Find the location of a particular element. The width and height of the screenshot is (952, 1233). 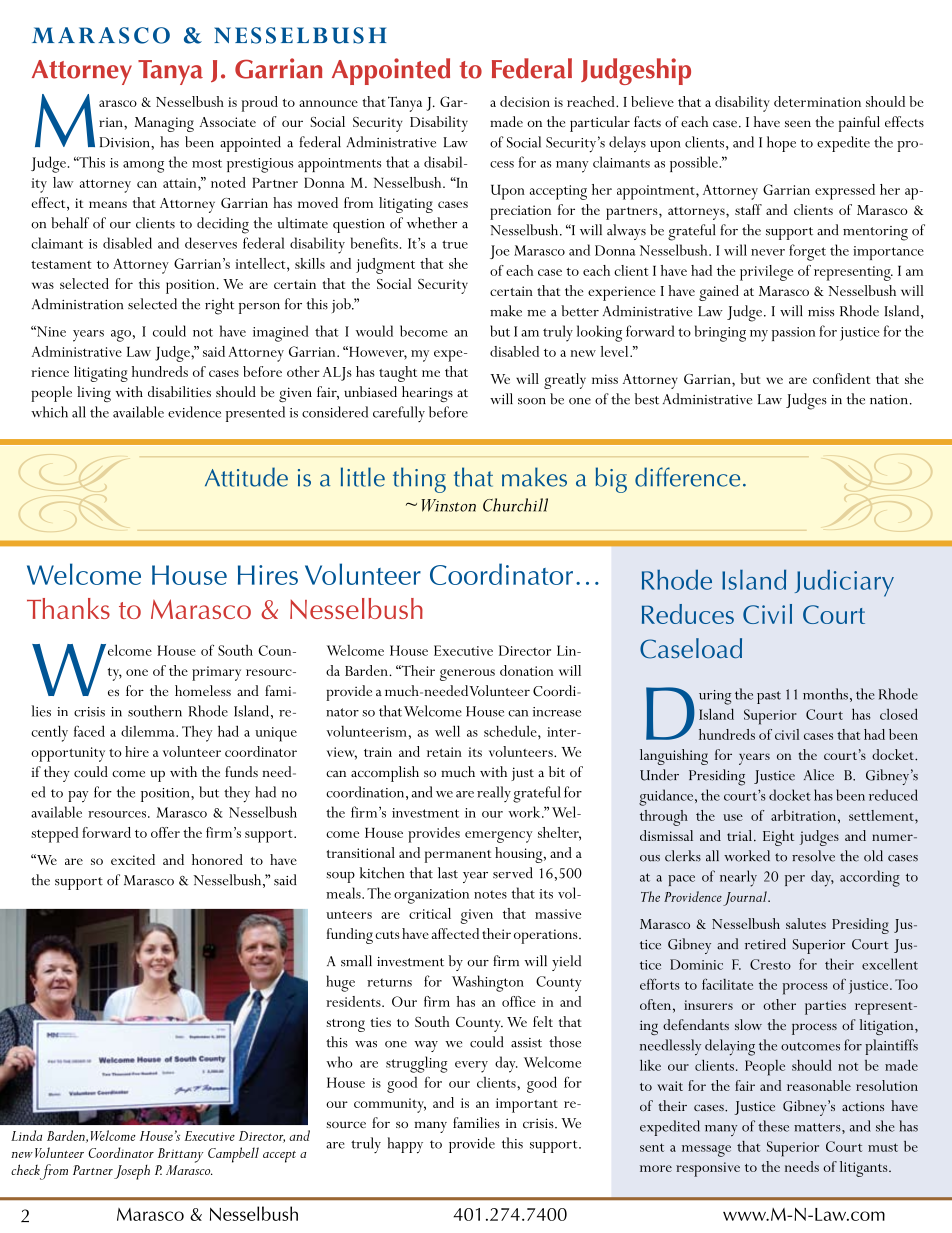

thanks is located at coordinates (68, 608).
